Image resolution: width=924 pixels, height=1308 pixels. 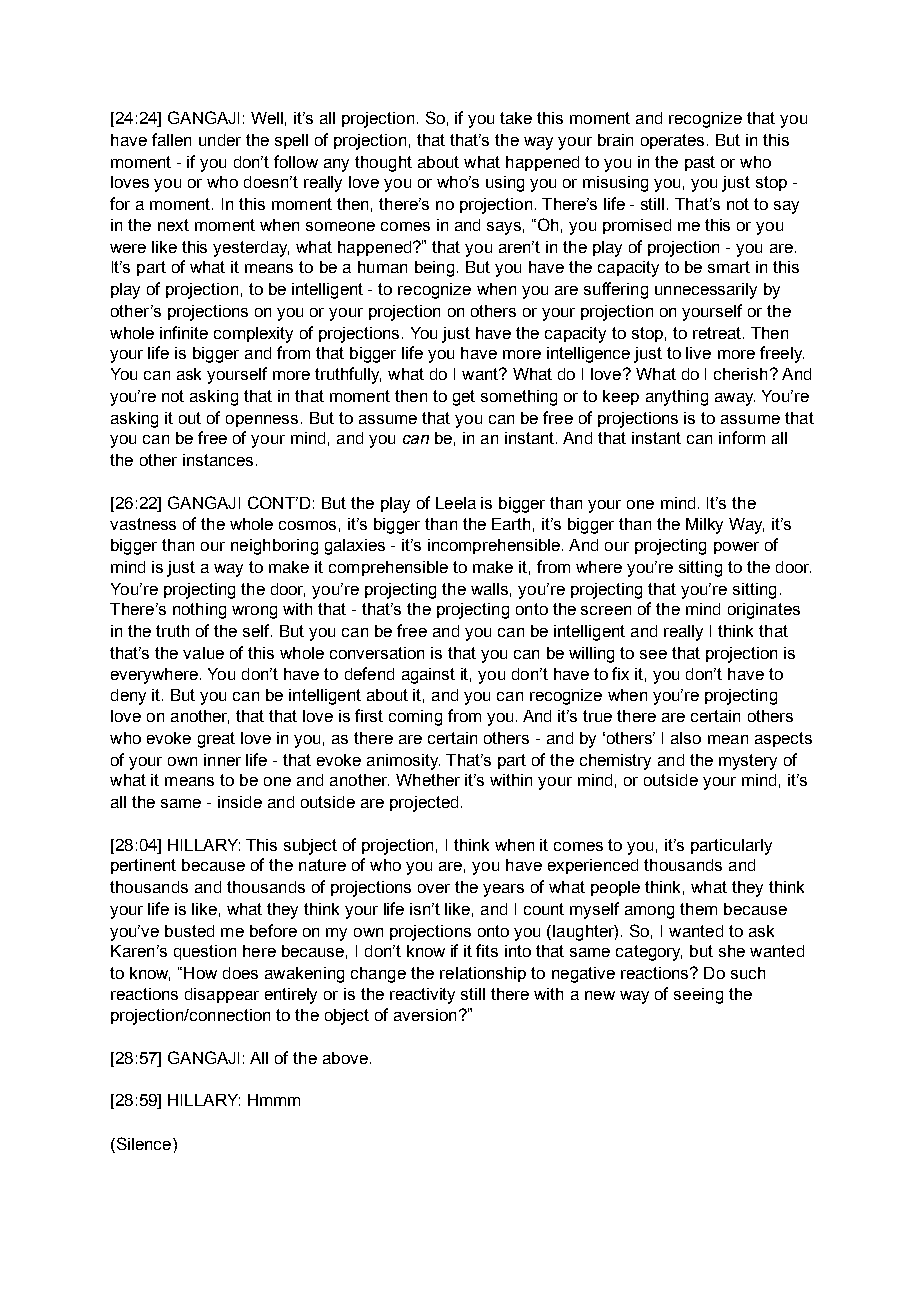 What do you see at coordinates (274, 1100) in the screenshot?
I see `Hmmm` at bounding box center [274, 1100].
